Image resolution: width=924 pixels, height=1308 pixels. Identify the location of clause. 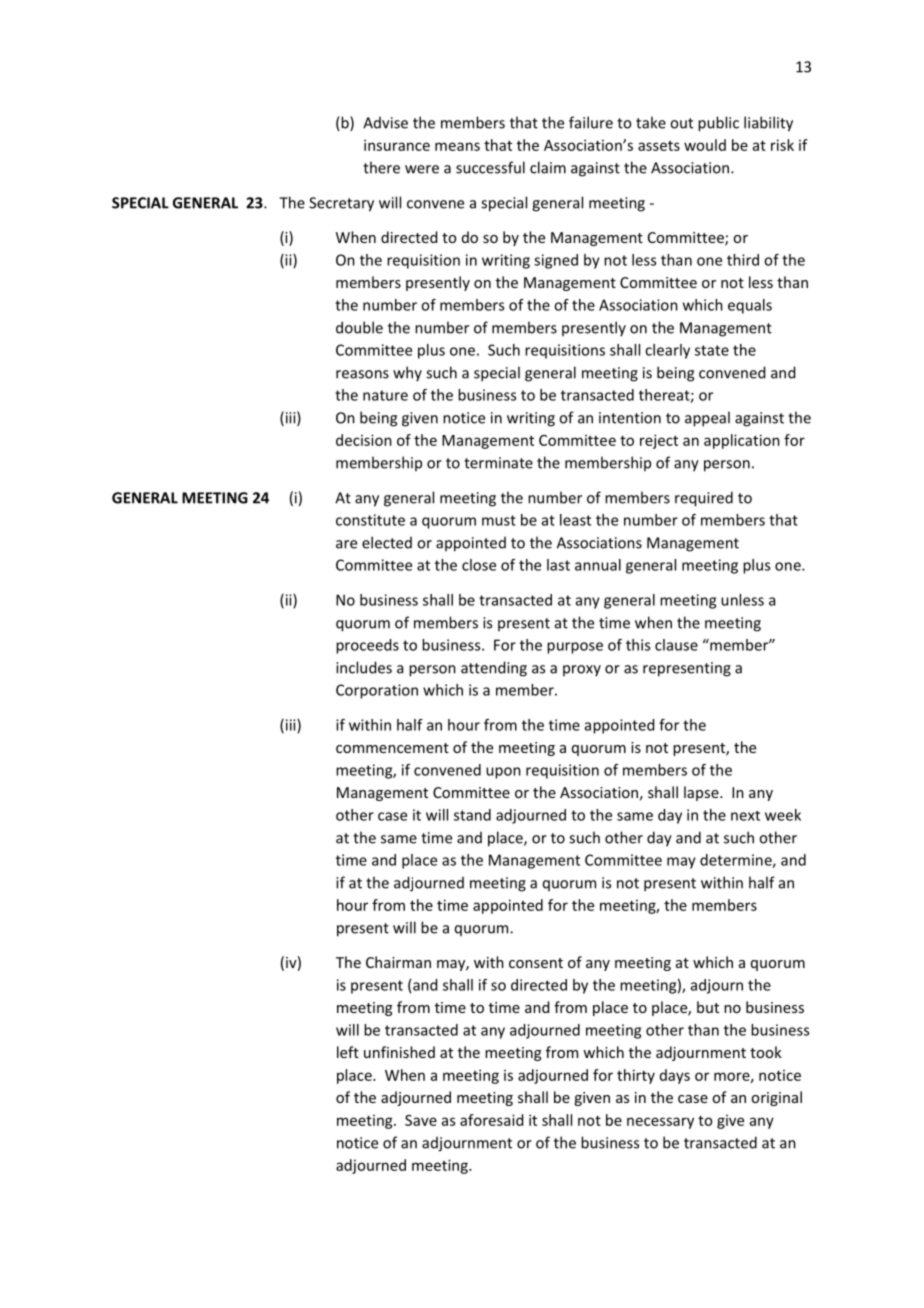
(676, 645).
